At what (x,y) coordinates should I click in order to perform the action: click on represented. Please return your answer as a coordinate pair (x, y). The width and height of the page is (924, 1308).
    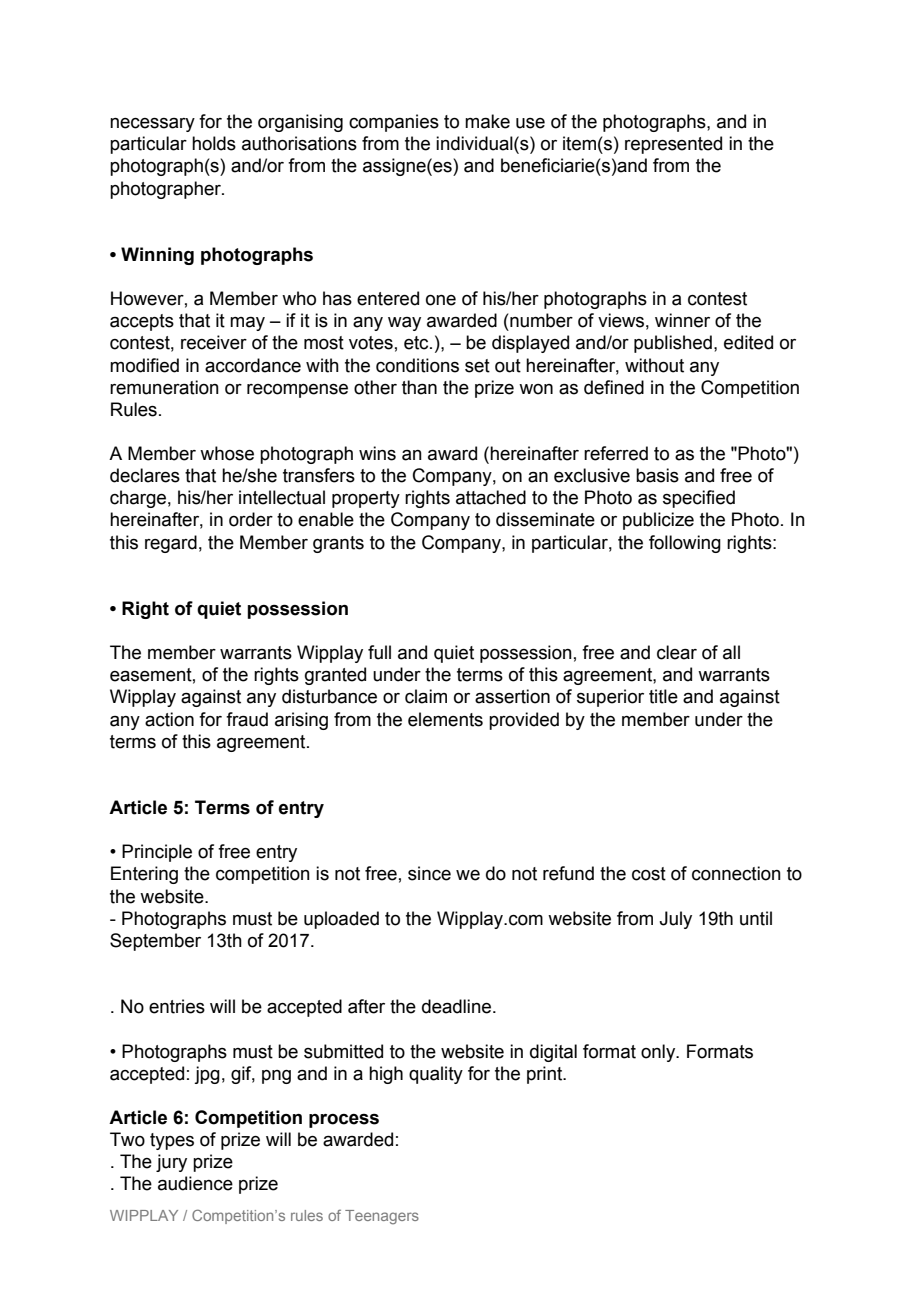
    Looking at the image, I should click on (673, 145).
